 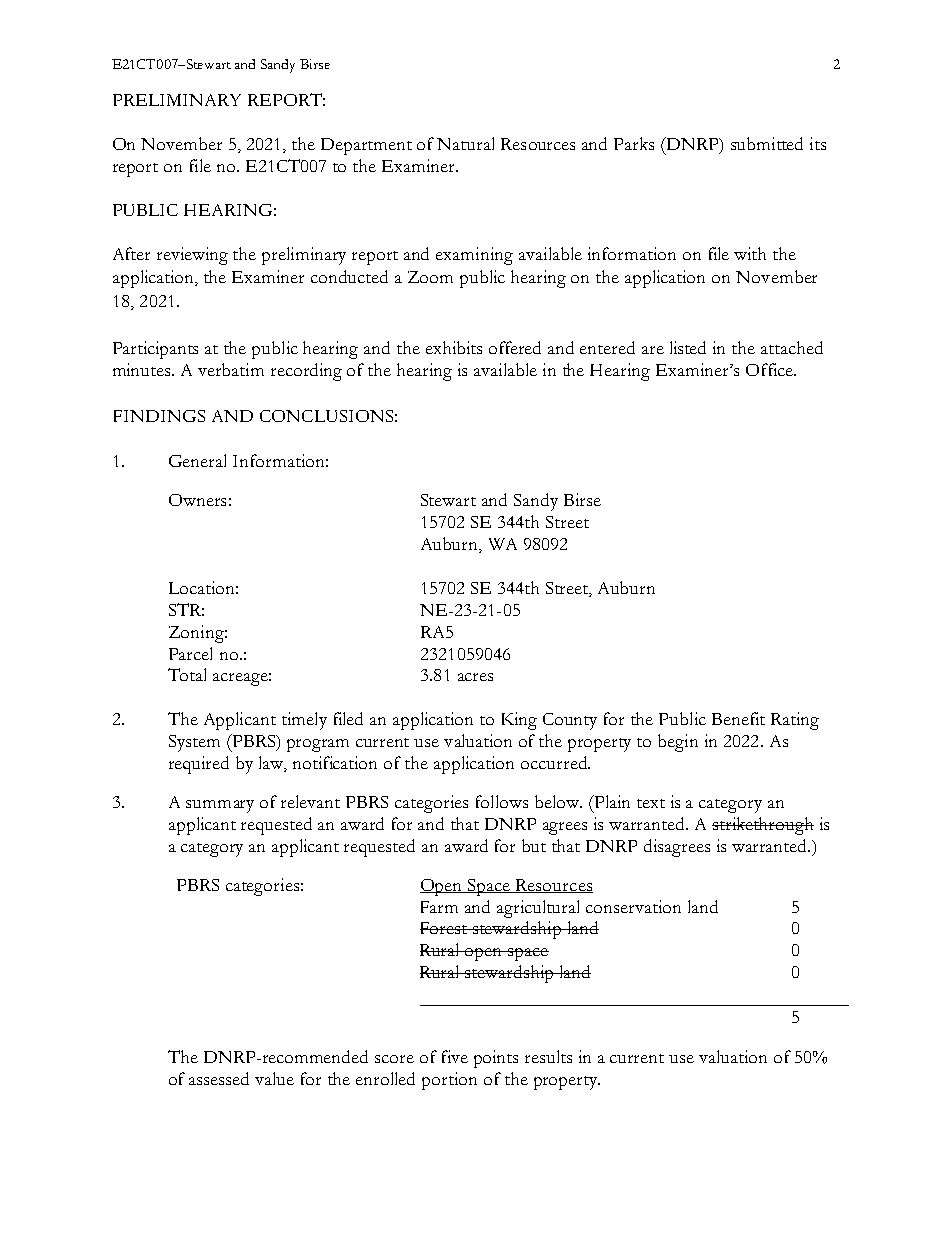 I want to click on Office, so click(x=771, y=369).
